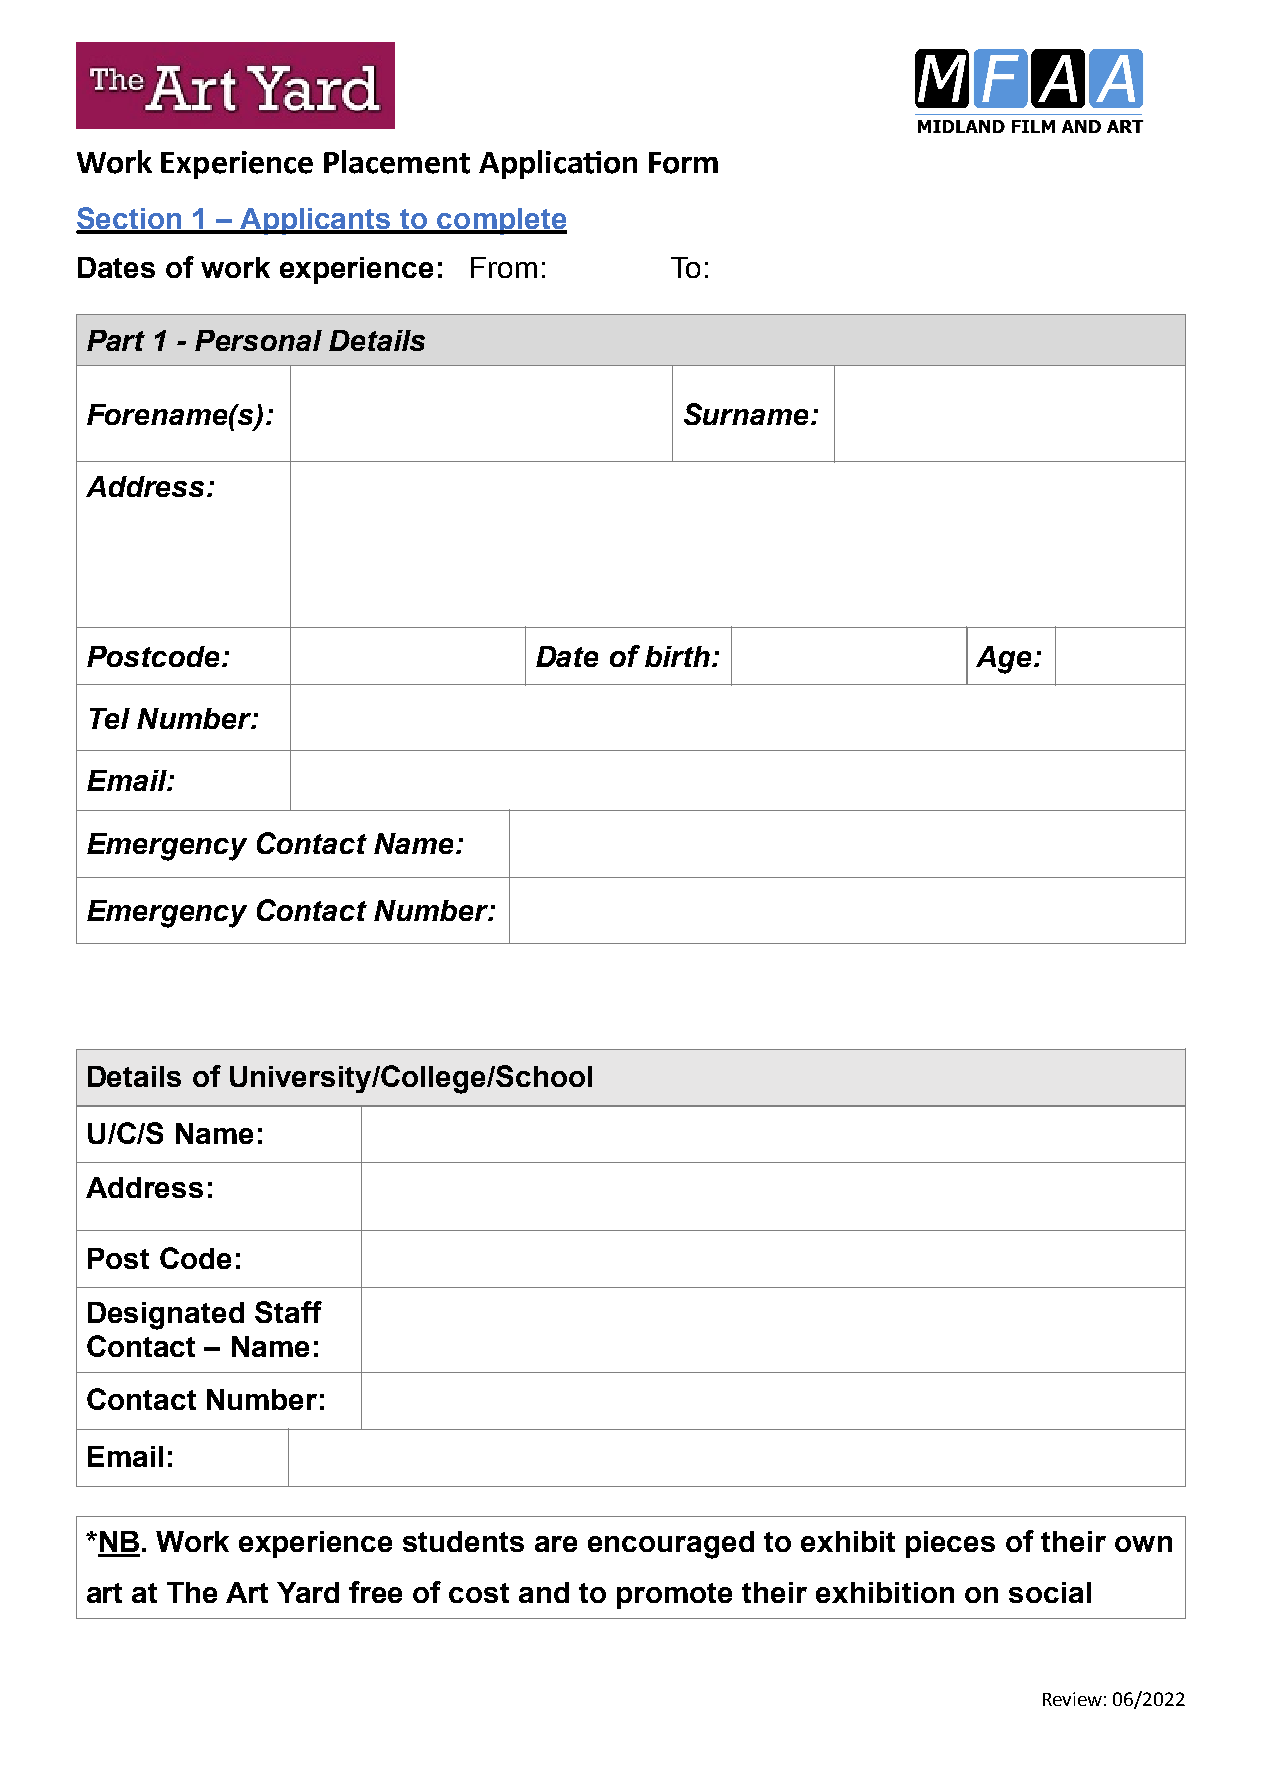 The width and height of the page is (1263, 1787). Describe the element at coordinates (1050, 1592) in the page. I see `social` at that location.
